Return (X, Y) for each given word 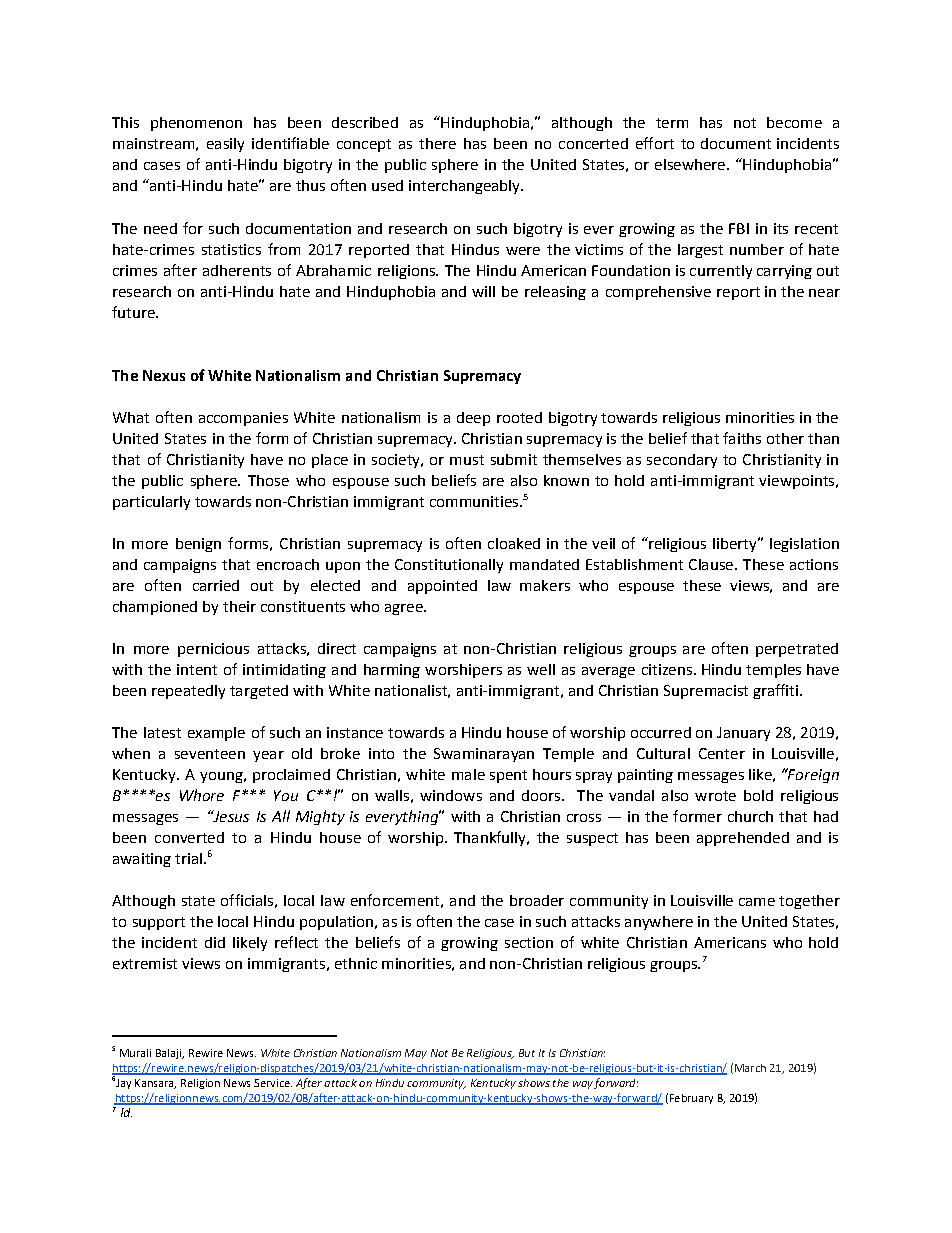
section (529, 942)
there (437, 143)
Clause (711, 564)
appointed (442, 587)
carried (216, 585)
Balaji (170, 1054)
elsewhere (691, 164)
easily (225, 145)
